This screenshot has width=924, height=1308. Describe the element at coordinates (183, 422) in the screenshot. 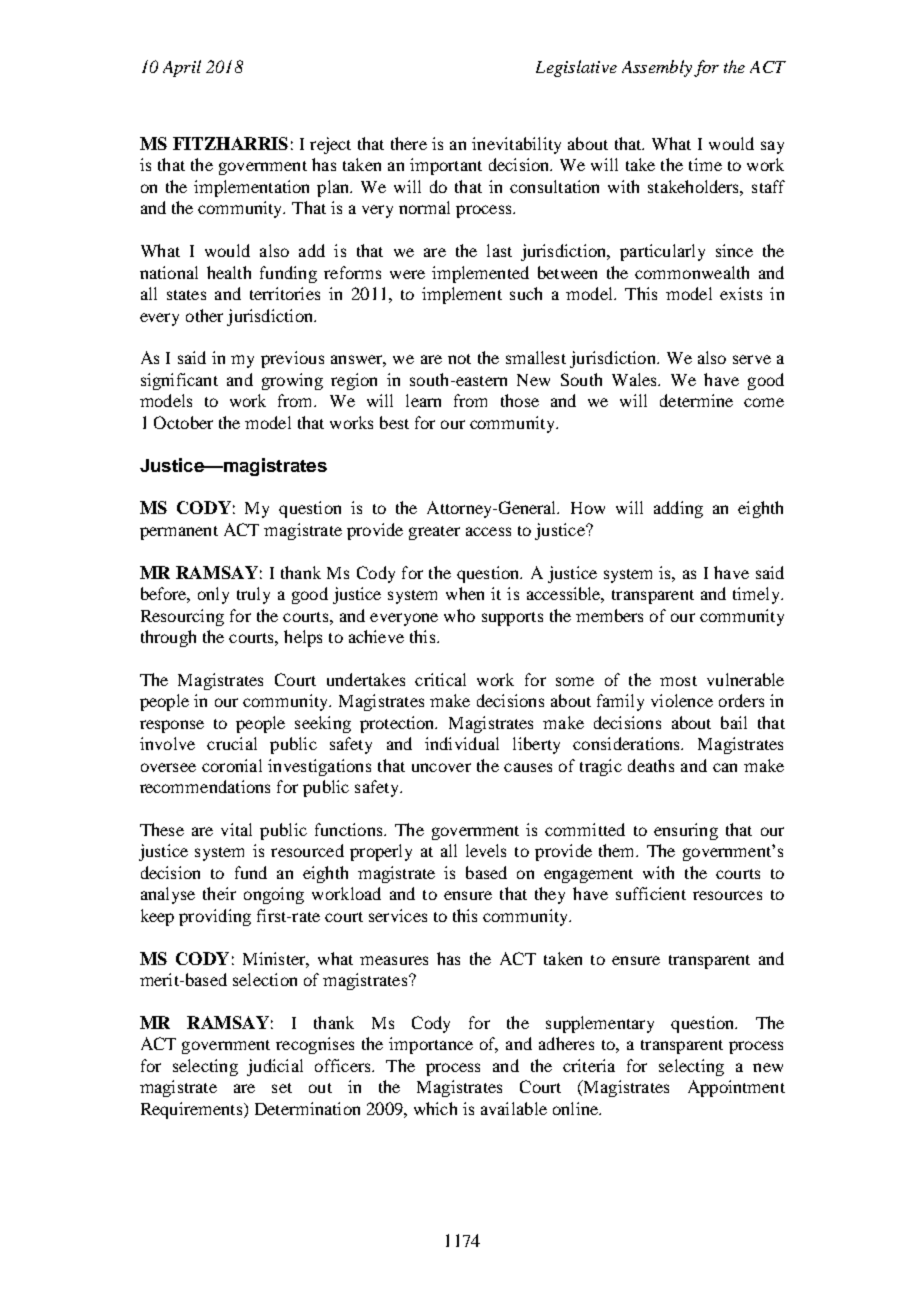

I see `October` at that location.
